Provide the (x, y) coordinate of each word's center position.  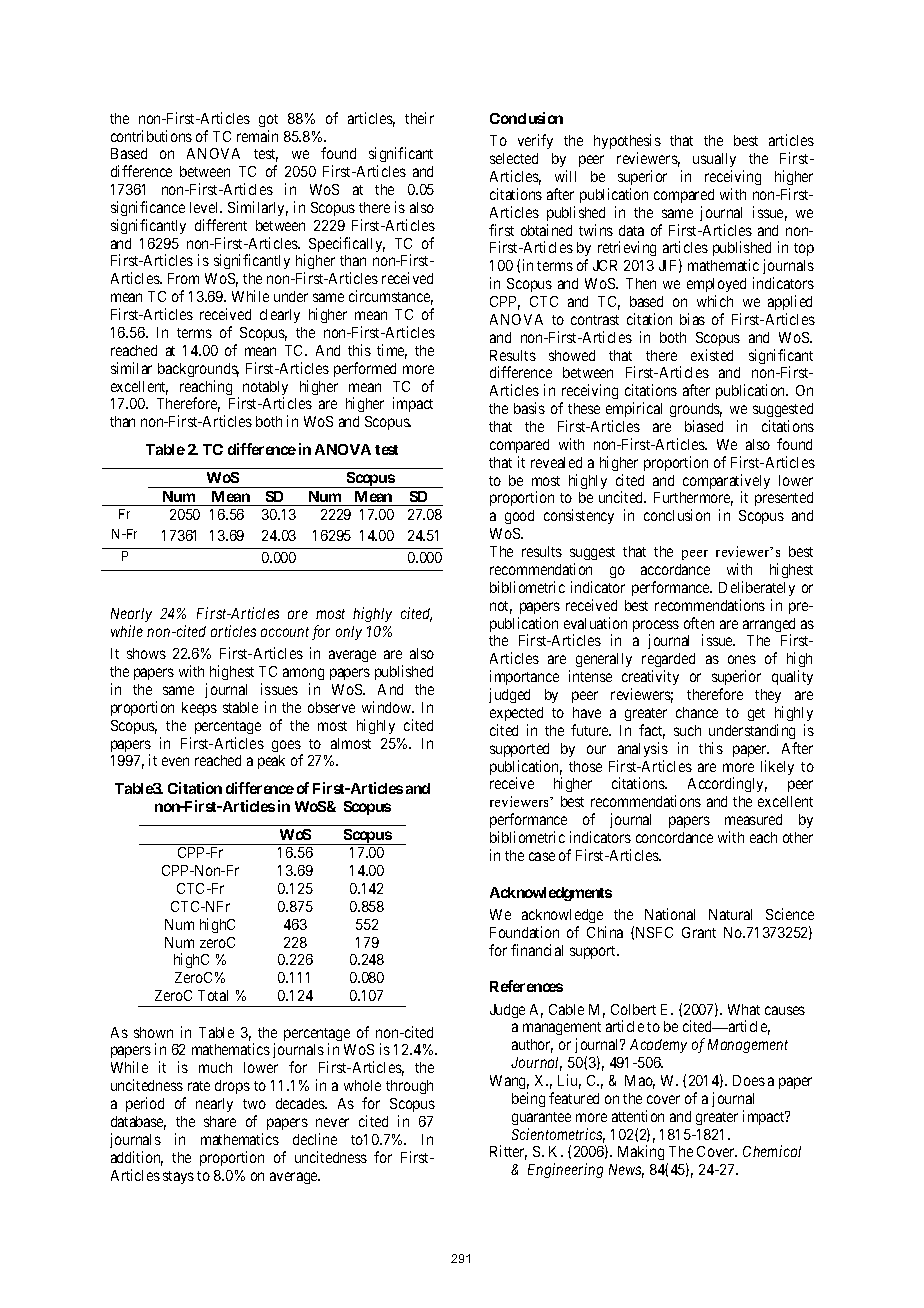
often (699, 623)
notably (265, 389)
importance (524, 677)
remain (257, 136)
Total (213, 995)
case (542, 856)
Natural (730, 914)
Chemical (772, 1151)
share (220, 1121)
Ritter (508, 1152)
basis (529, 408)
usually (714, 160)
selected (514, 158)
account (285, 632)
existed (712, 355)
